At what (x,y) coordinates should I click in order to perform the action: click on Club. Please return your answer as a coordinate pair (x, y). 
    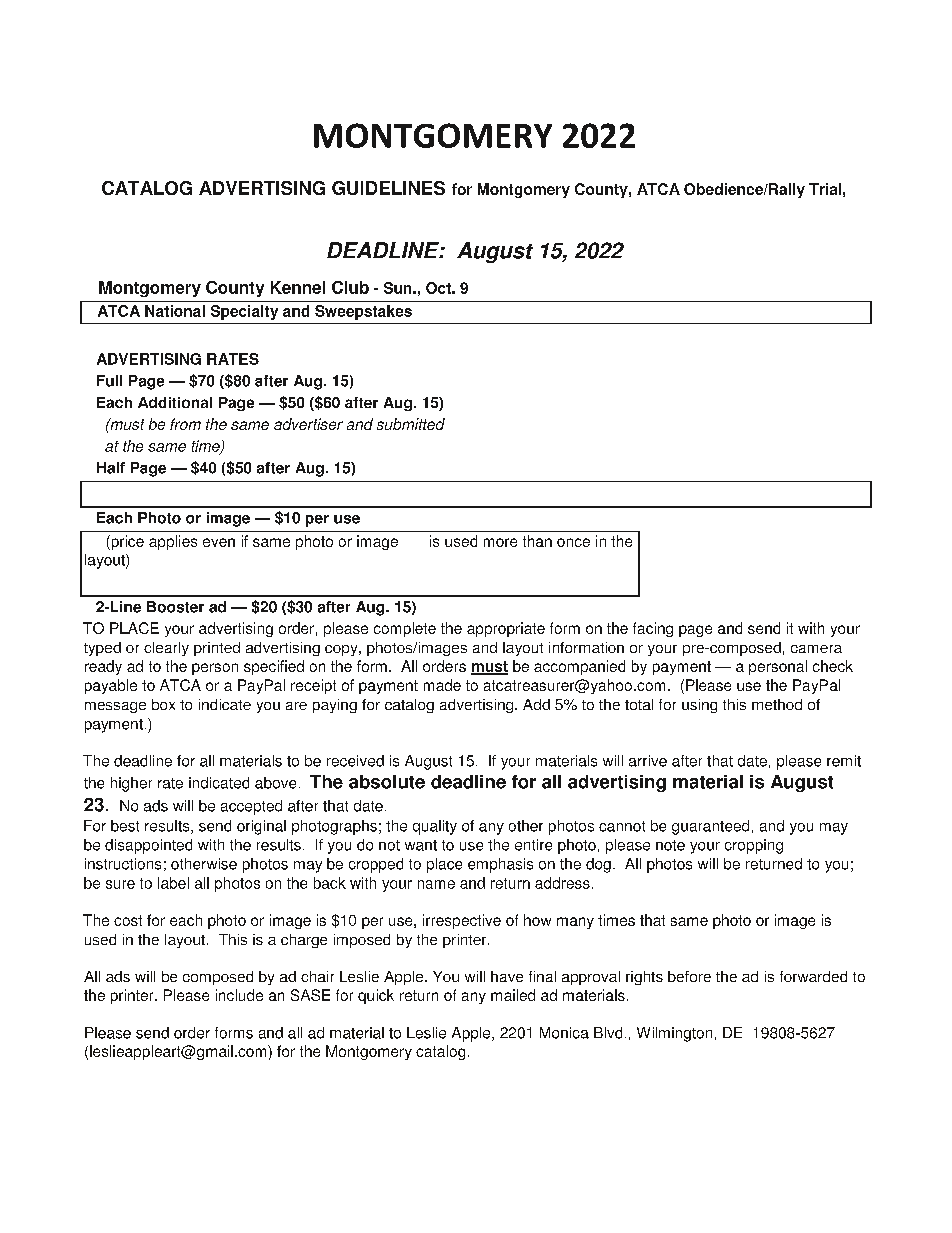
    Looking at the image, I should click on (350, 287).
